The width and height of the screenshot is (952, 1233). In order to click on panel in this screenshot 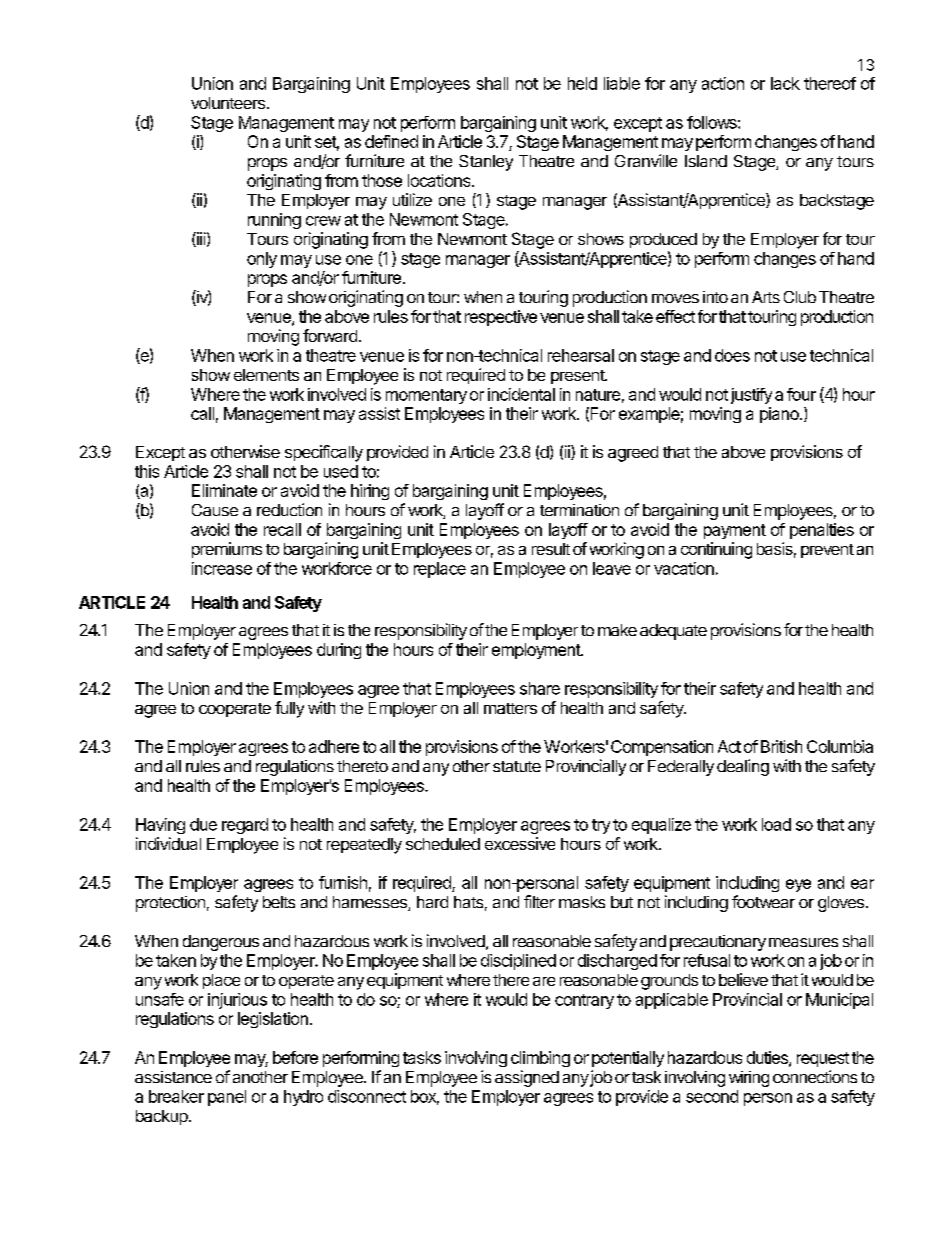, I will do `click(227, 1098)`.
